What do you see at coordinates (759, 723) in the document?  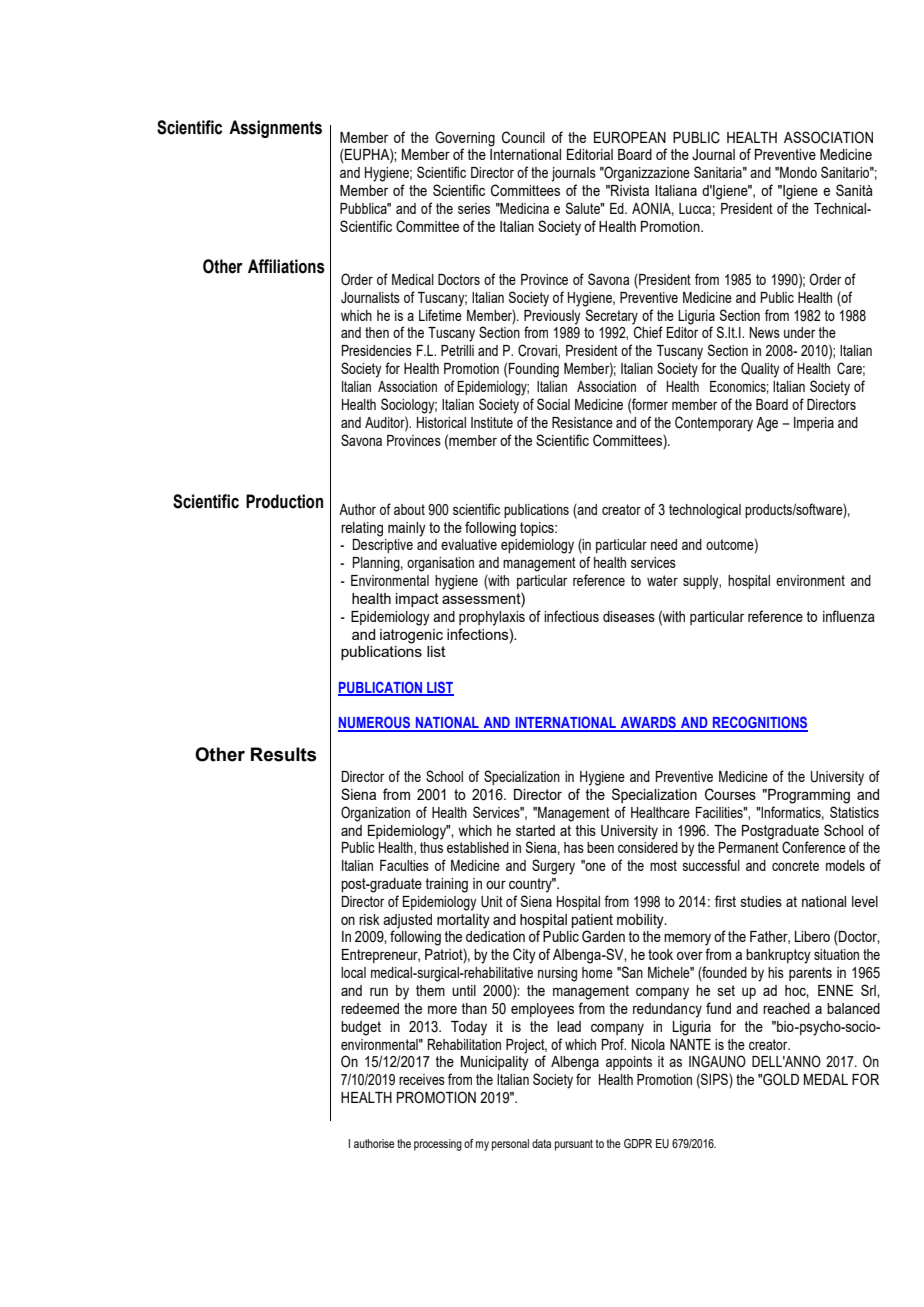 I see `RECOGNITIONS` at bounding box center [759, 723].
